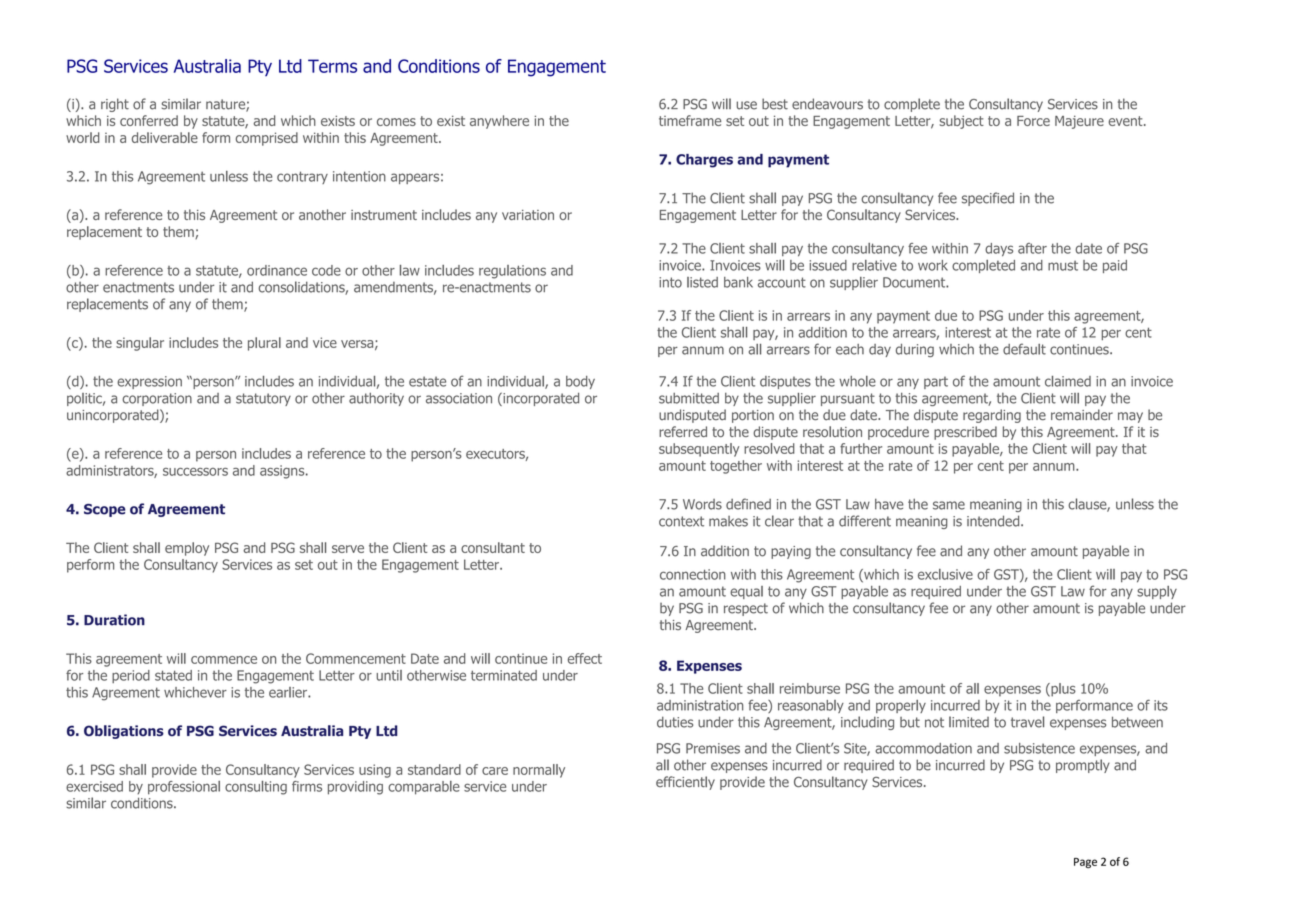  I want to click on professional, so click(184, 788).
